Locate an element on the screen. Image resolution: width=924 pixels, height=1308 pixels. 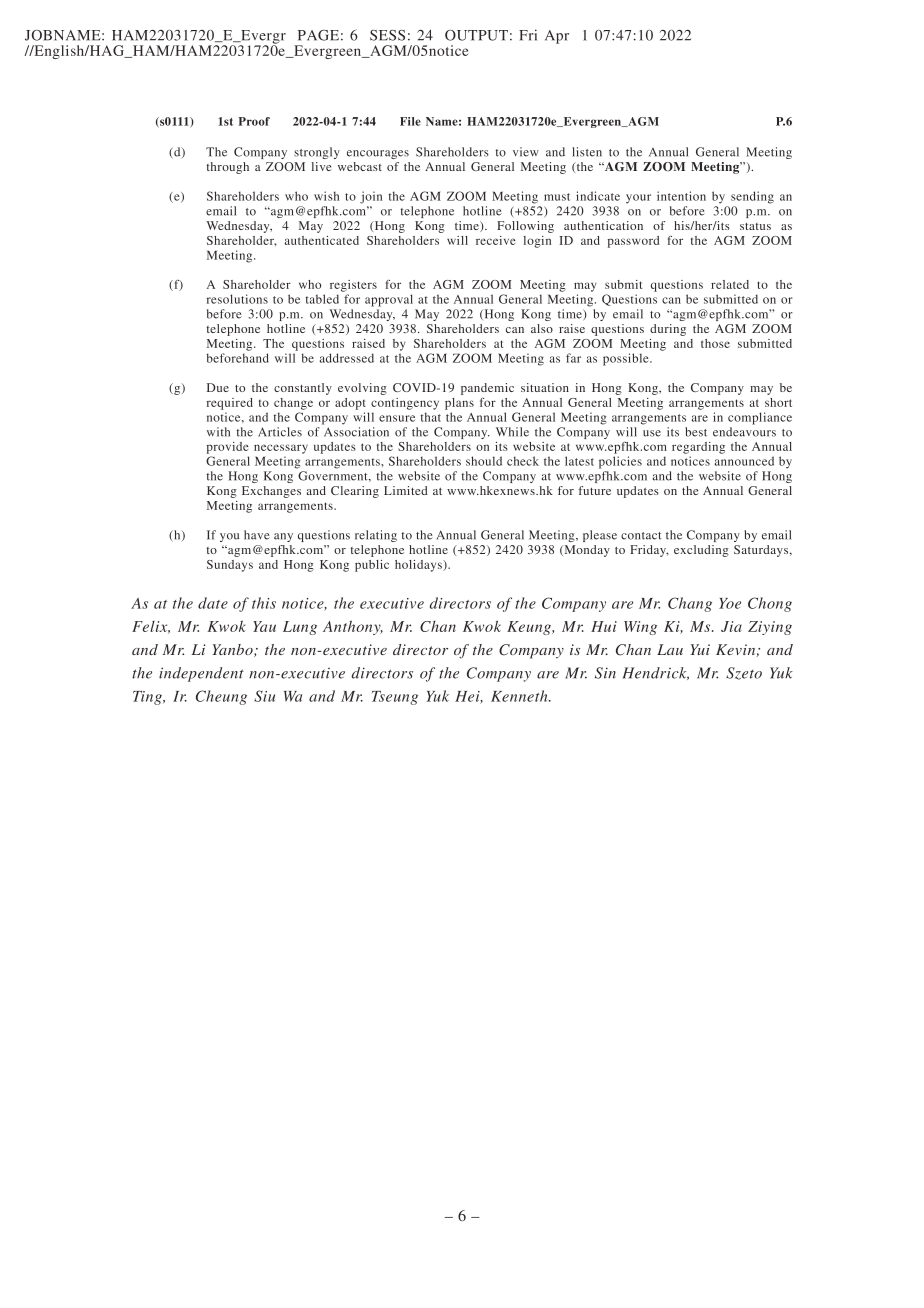
Proof is located at coordinates (254, 121).
